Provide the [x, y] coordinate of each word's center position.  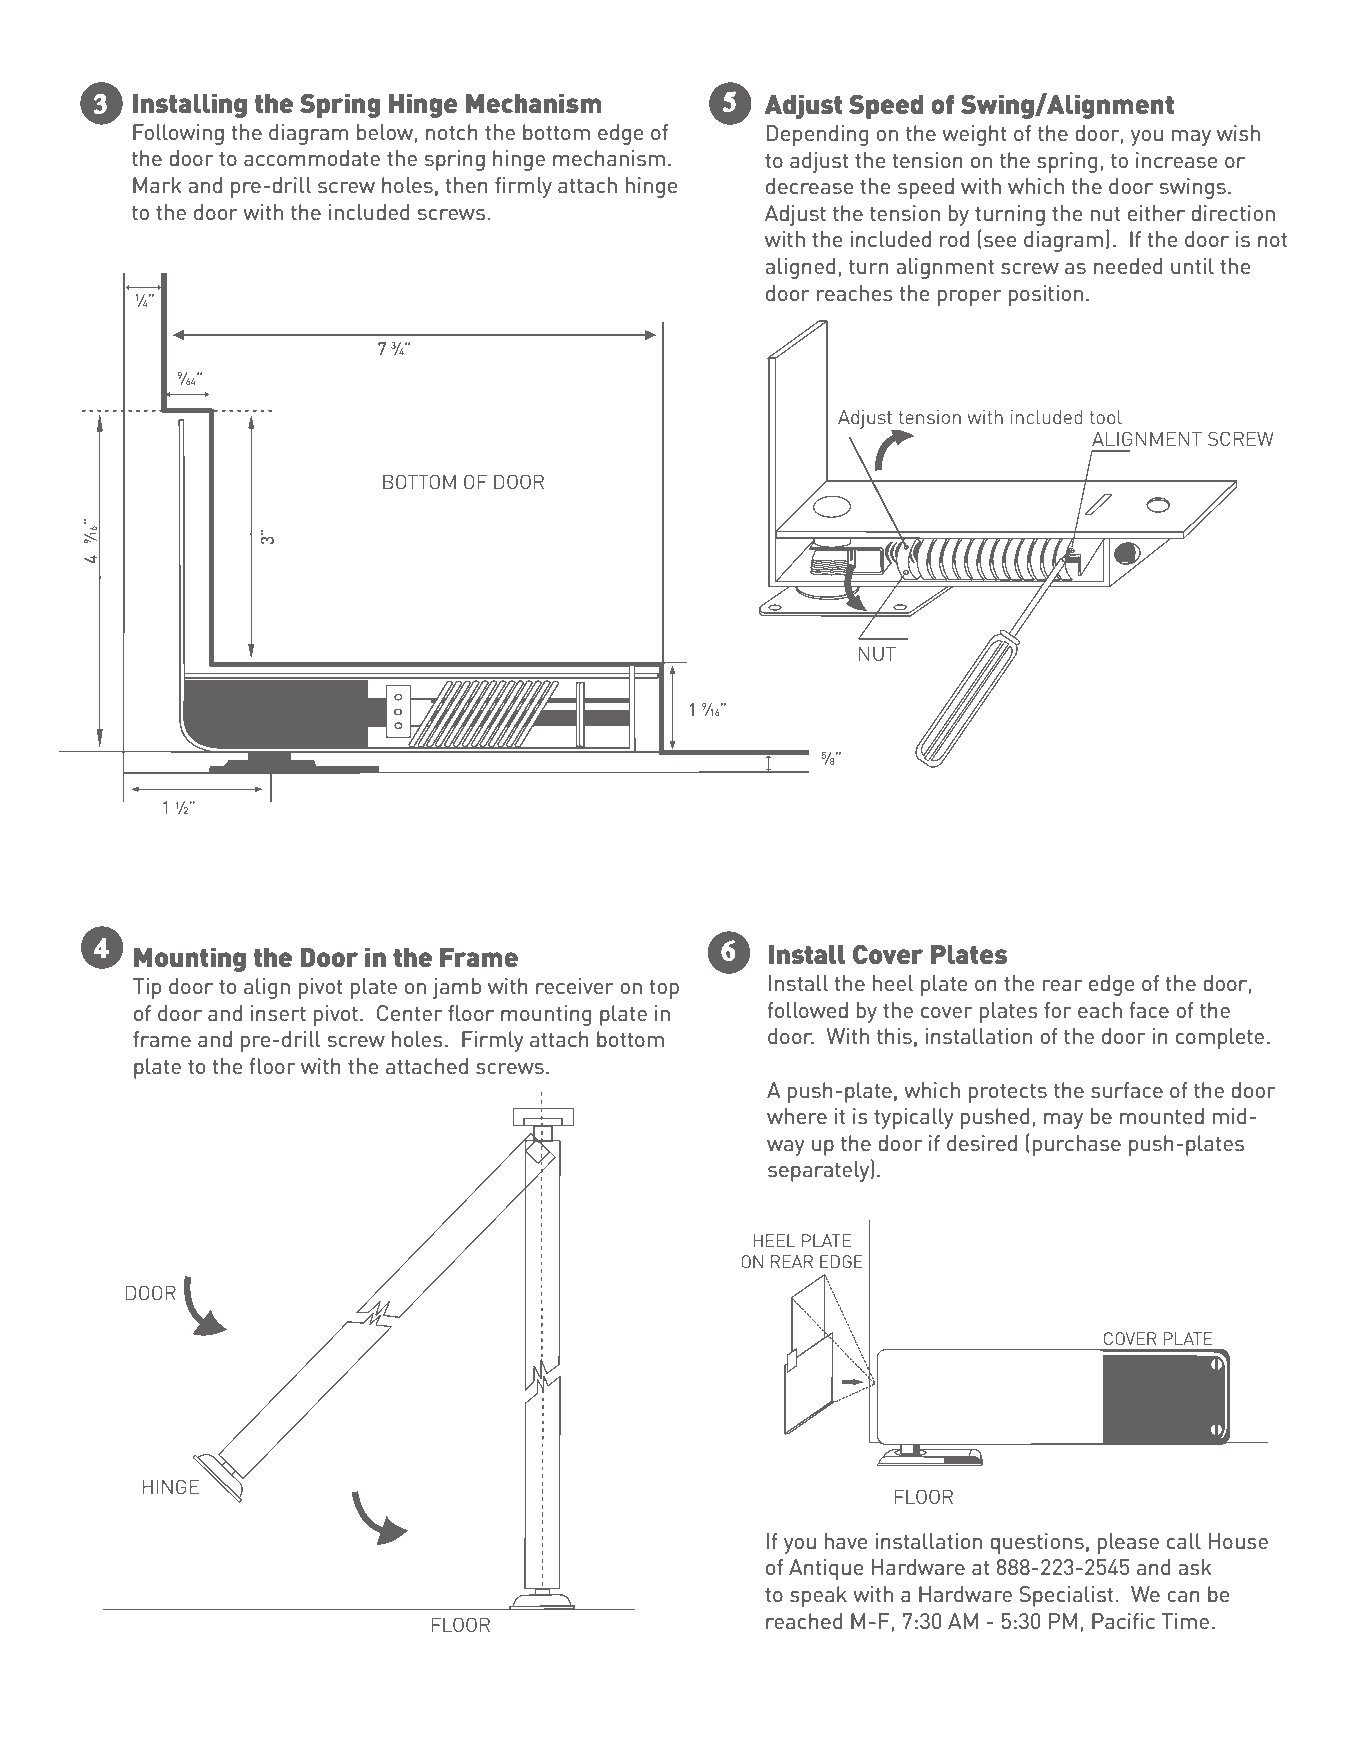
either [1156, 213]
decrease [809, 186]
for [1057, 1010]
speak [818, 1596]
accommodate [312, 158]
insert [278, 1013]
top [664, 989]
